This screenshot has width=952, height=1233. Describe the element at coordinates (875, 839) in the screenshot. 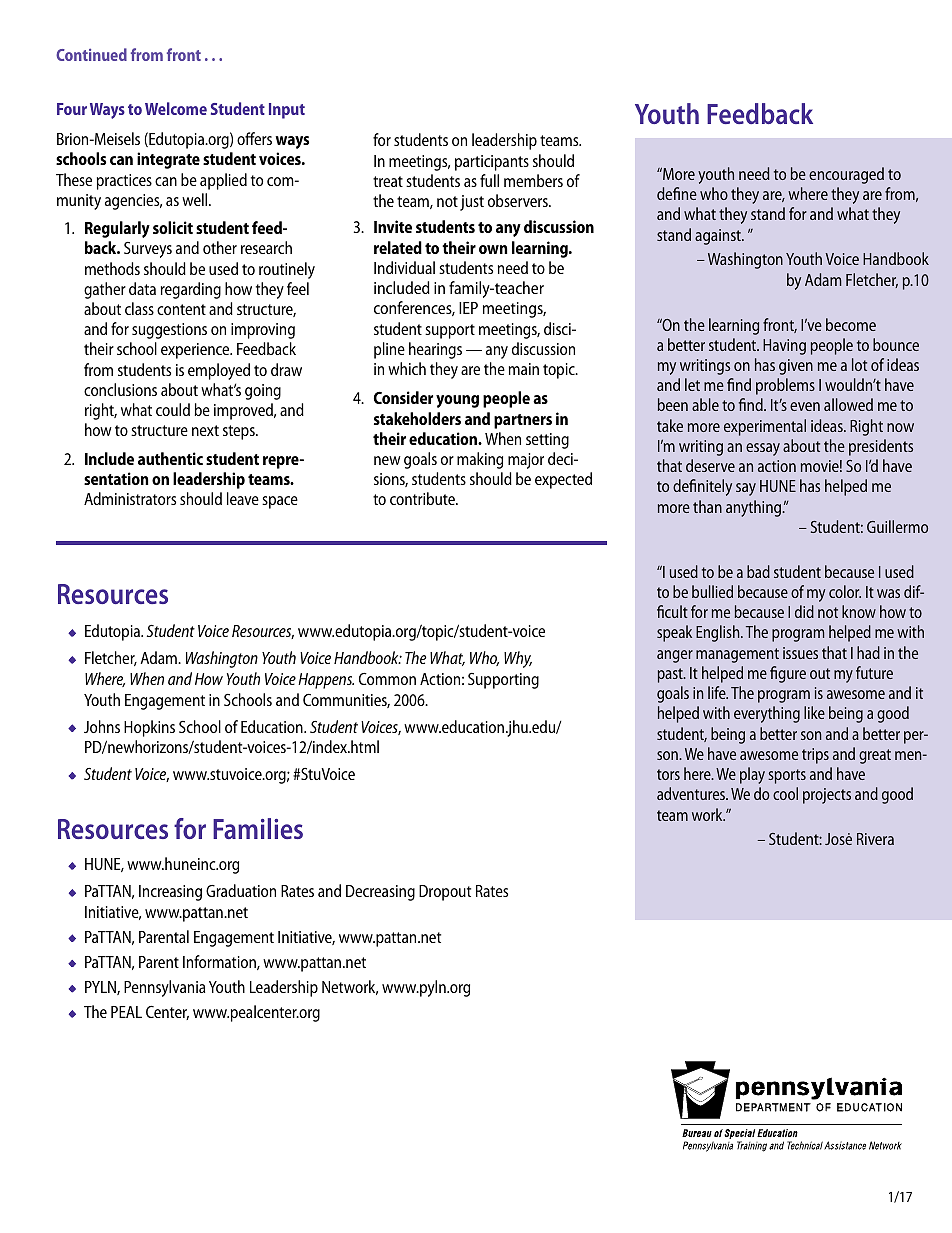

I see `Rivera` at that location.
